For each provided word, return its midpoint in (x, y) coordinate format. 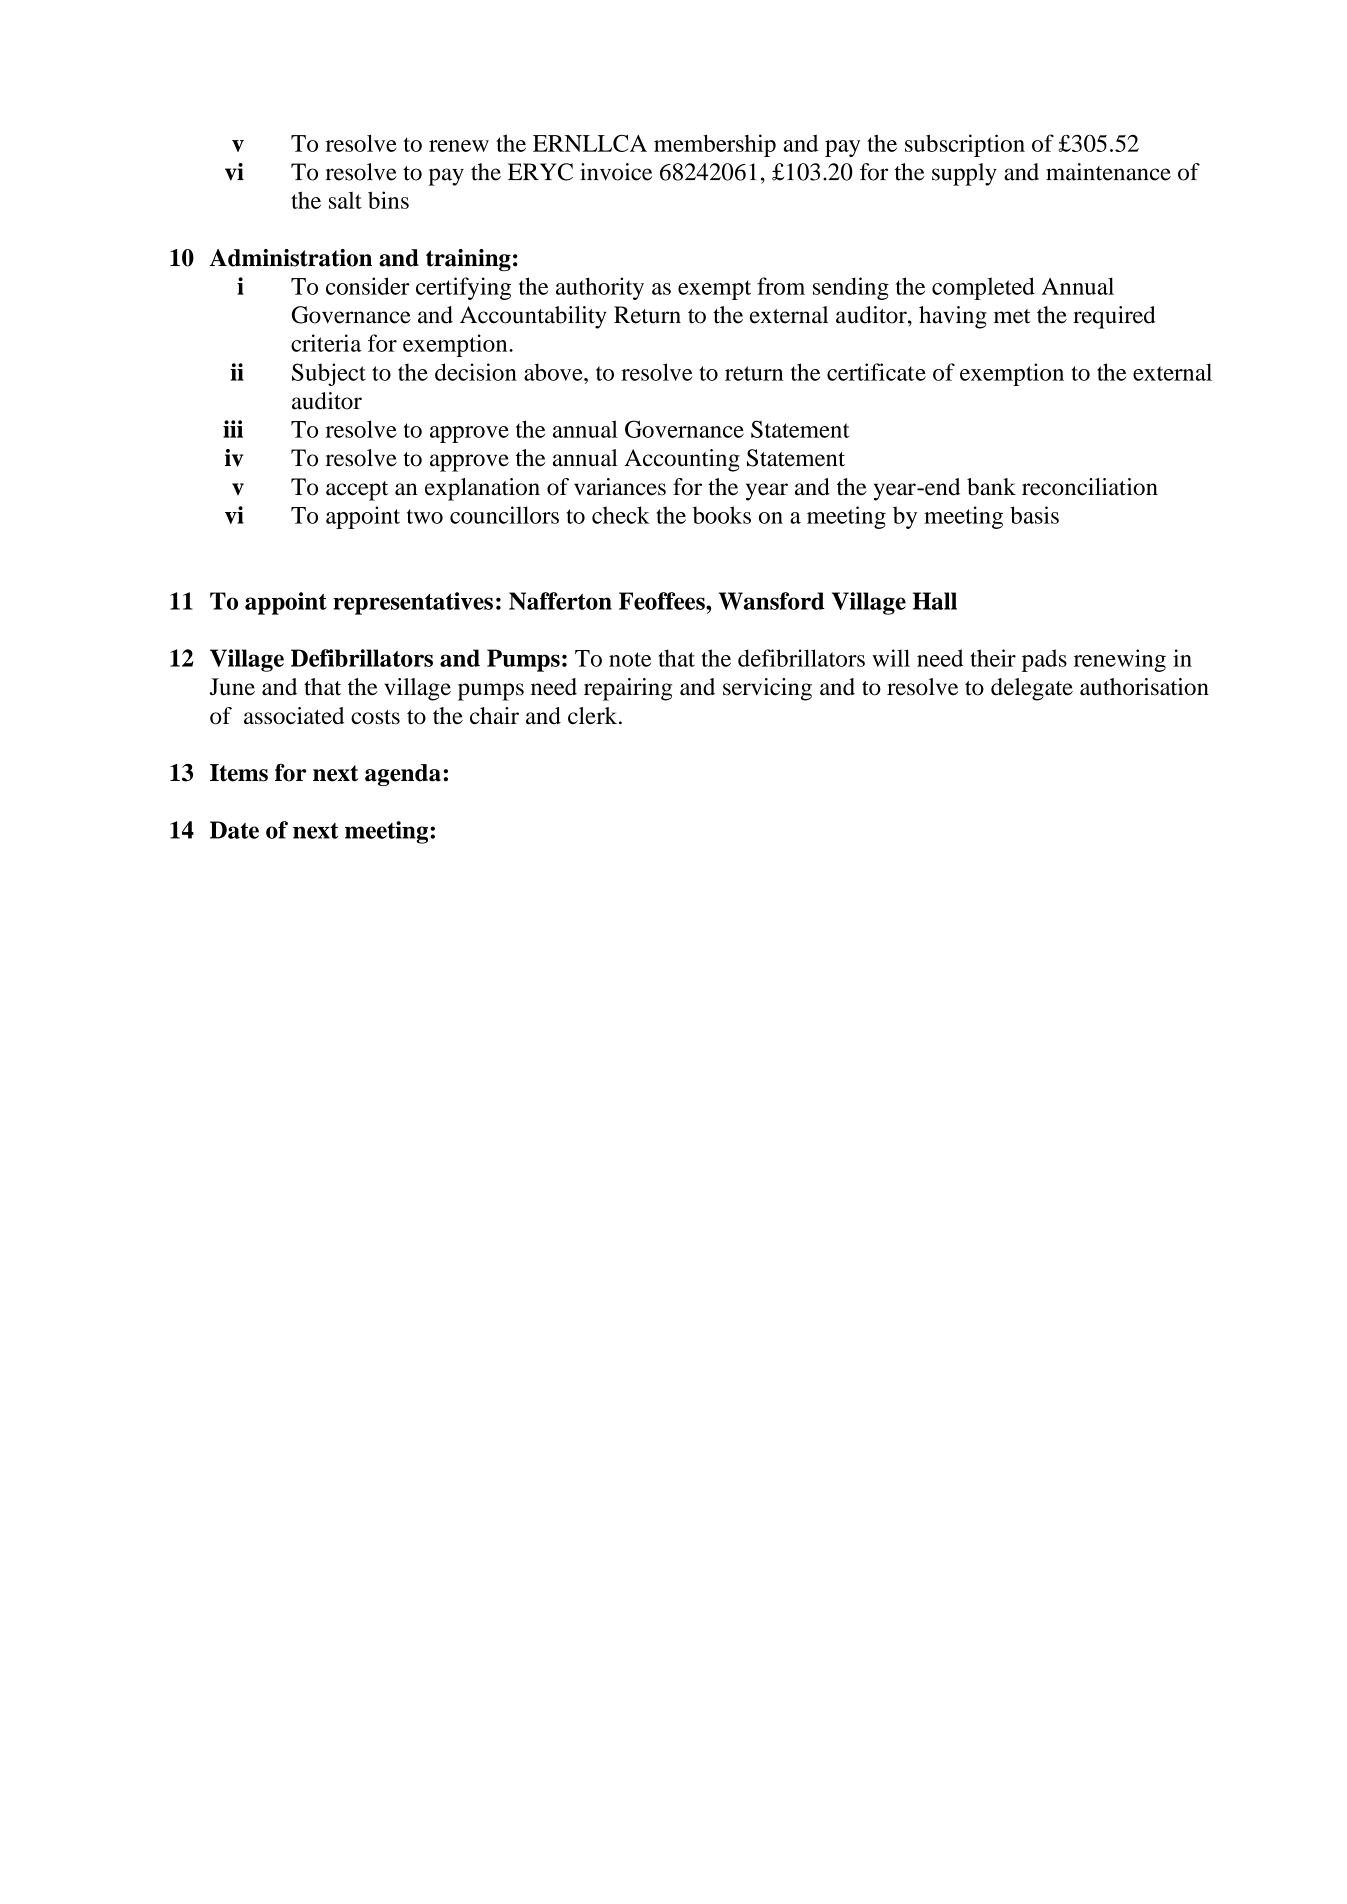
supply (964, 174)
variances (620, 487)
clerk (594, 716)
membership (715, 145)
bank (991, 487)
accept (357, 491)
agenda (403, 775)
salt (345, 200)
